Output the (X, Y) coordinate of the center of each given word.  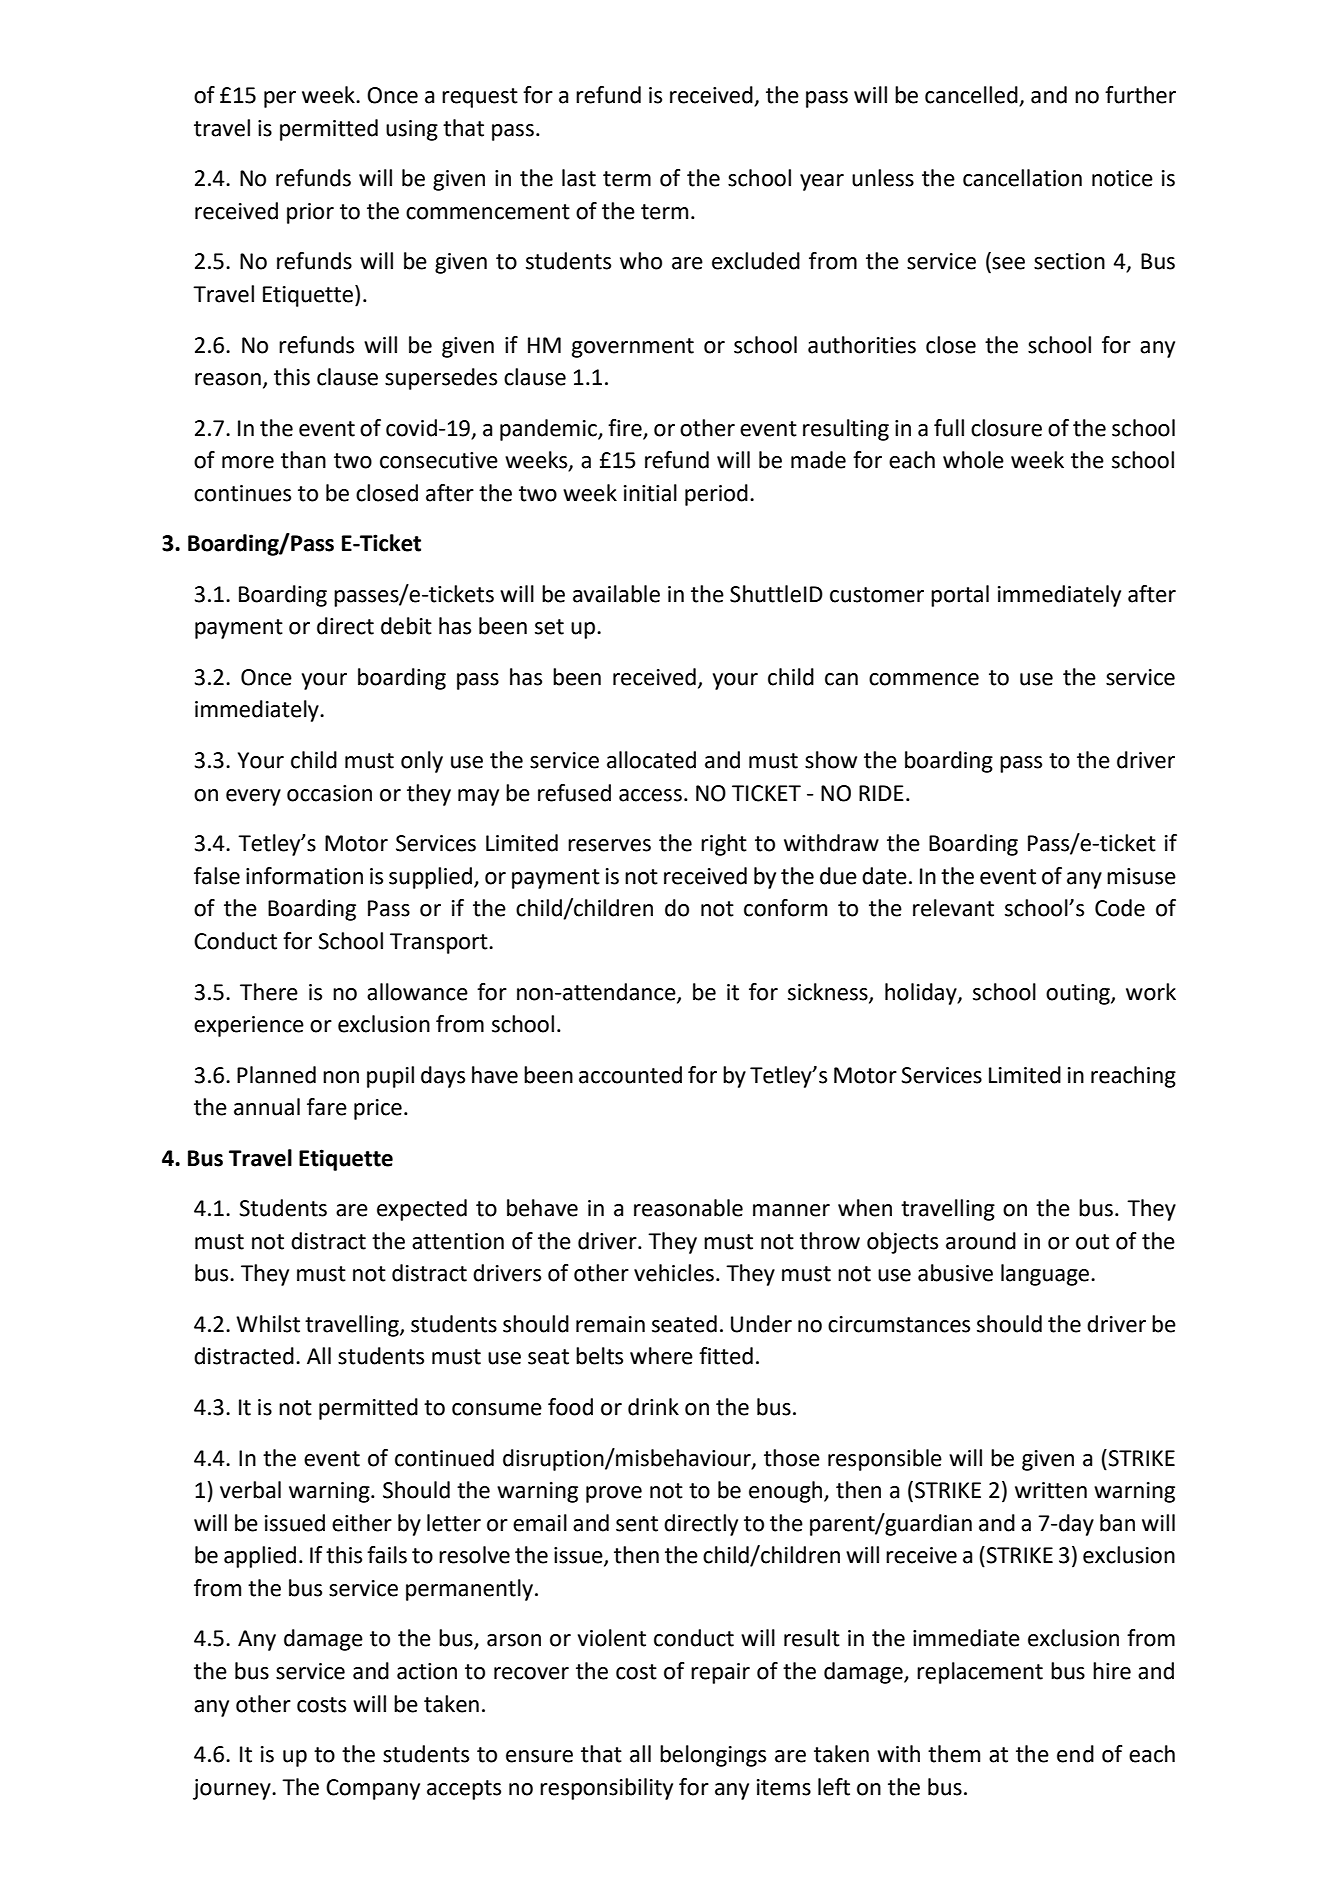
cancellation (1022, 178)
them (954, 1754)
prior (310, 213)
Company (373, 1789)
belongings (713, 1756)
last (579, 178)
